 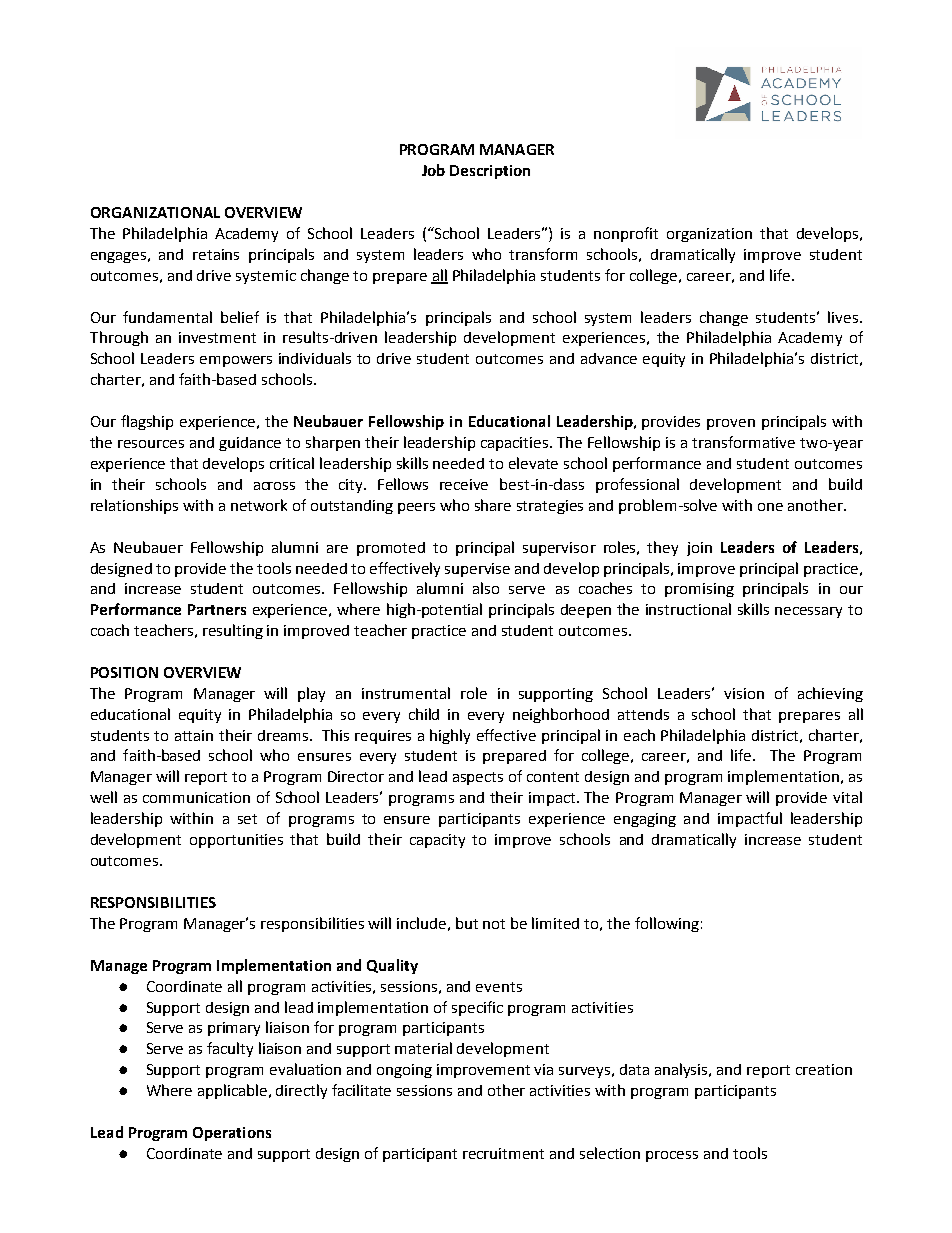 What do you see at coordinates (236, 361) in the image?
I see `empowers` at bounding box center [236, 361].
